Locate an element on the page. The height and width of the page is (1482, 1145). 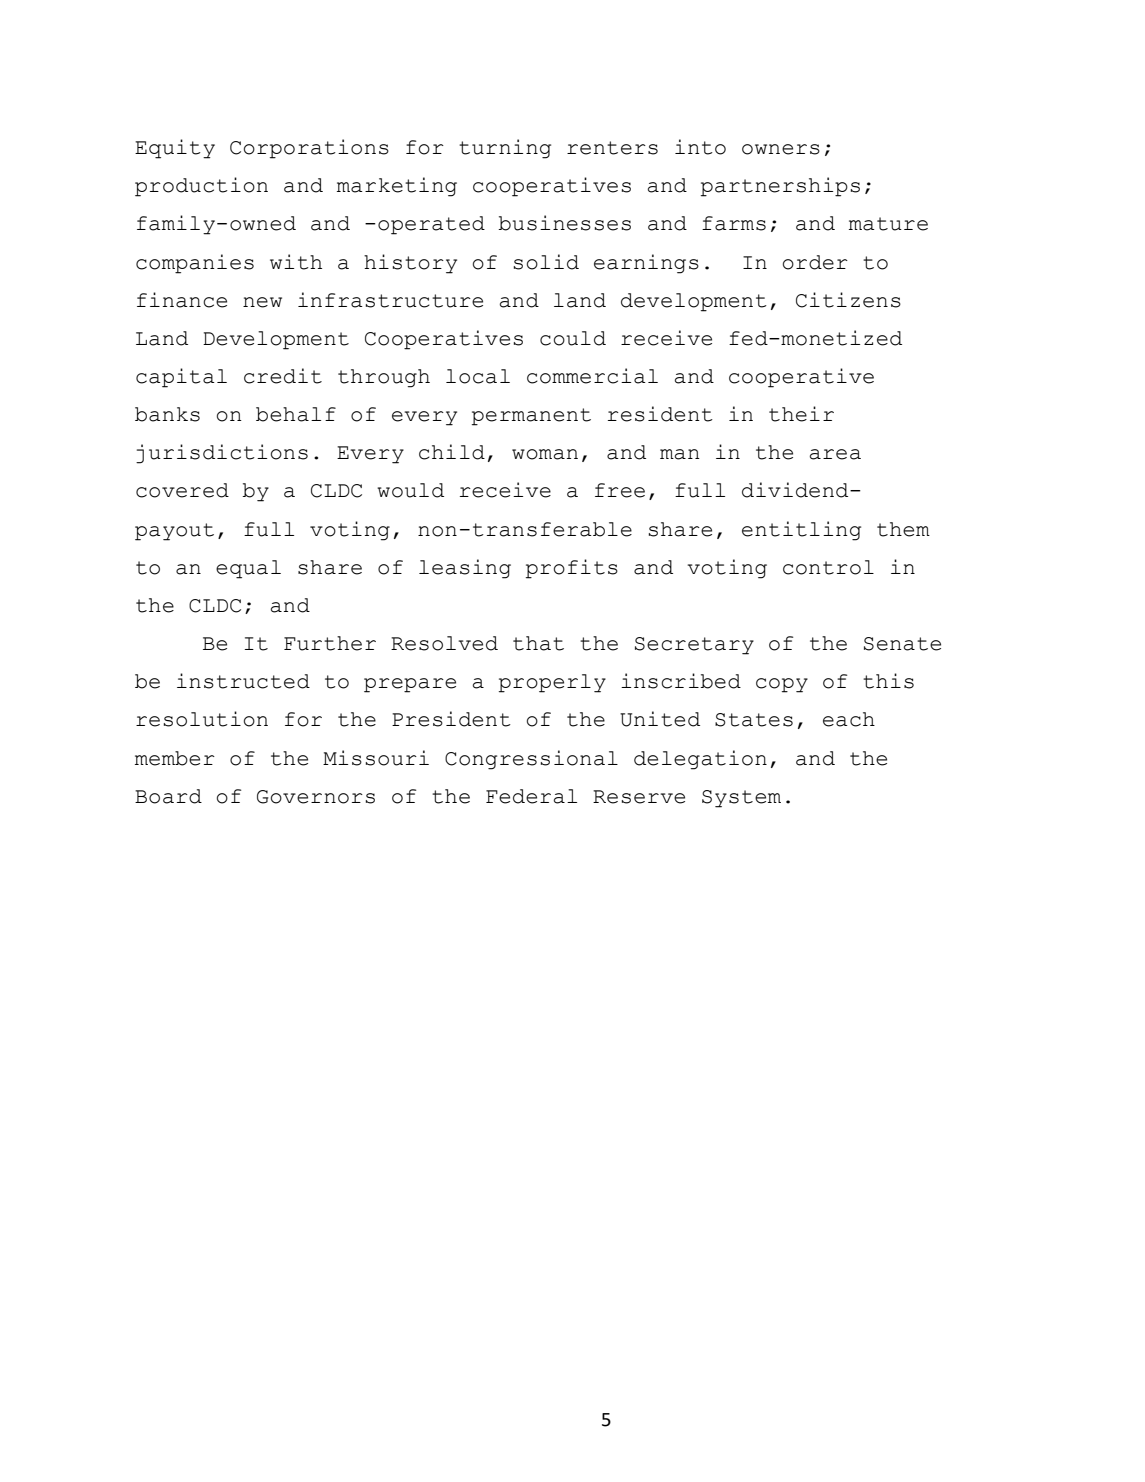
new is located at coordinates (262, 302).
